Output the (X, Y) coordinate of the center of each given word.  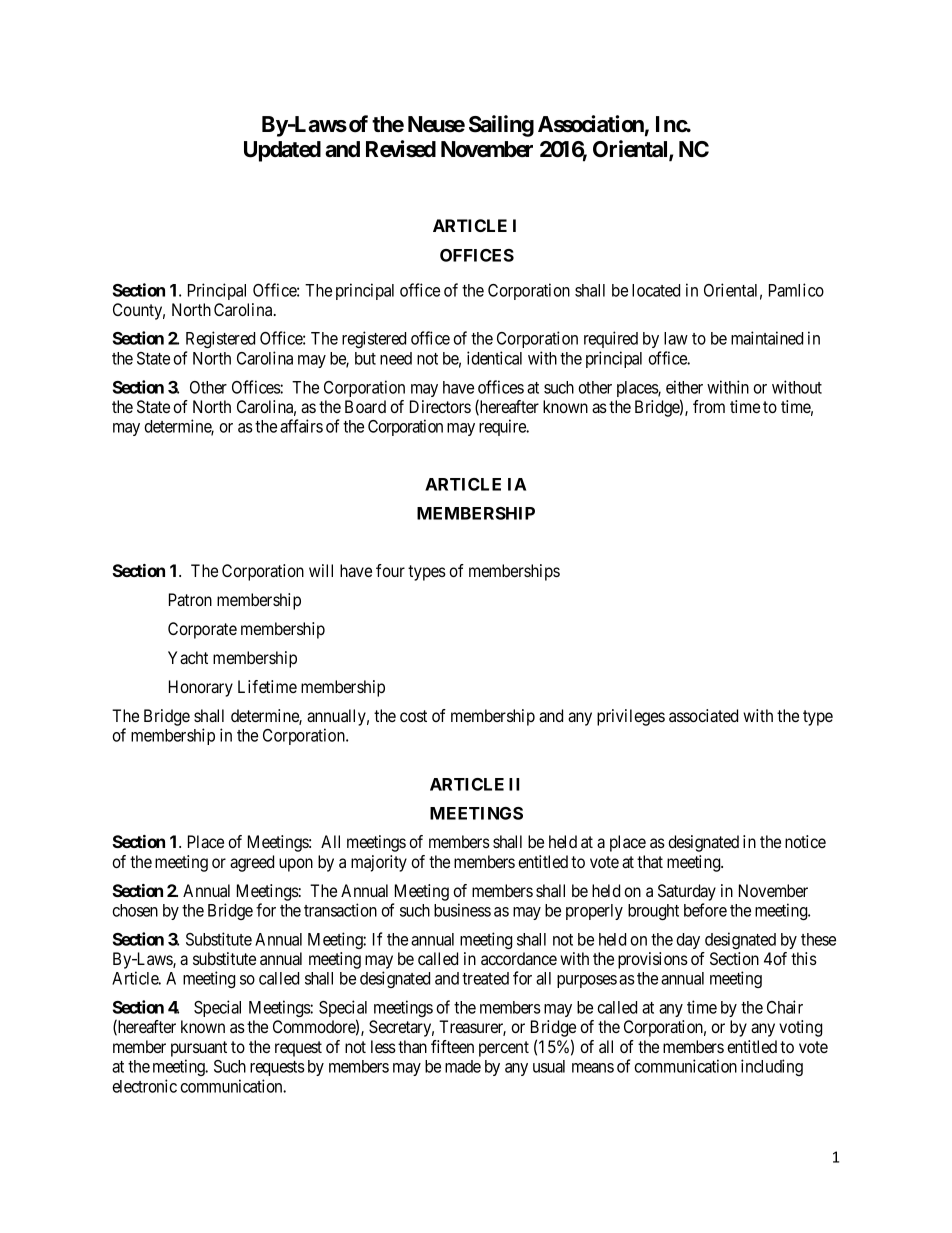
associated (703, 715)
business (462, 910)
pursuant (199, 1049)
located (656, 290)
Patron (190, 599)
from (709, 406)
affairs (301, 426)
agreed (252, 863)
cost (413, 716)
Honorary (201, 688)
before (705, 910)
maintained (767, 338)
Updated (282, 151)
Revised (401, 149)
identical (494, 358)
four (390, 570)
